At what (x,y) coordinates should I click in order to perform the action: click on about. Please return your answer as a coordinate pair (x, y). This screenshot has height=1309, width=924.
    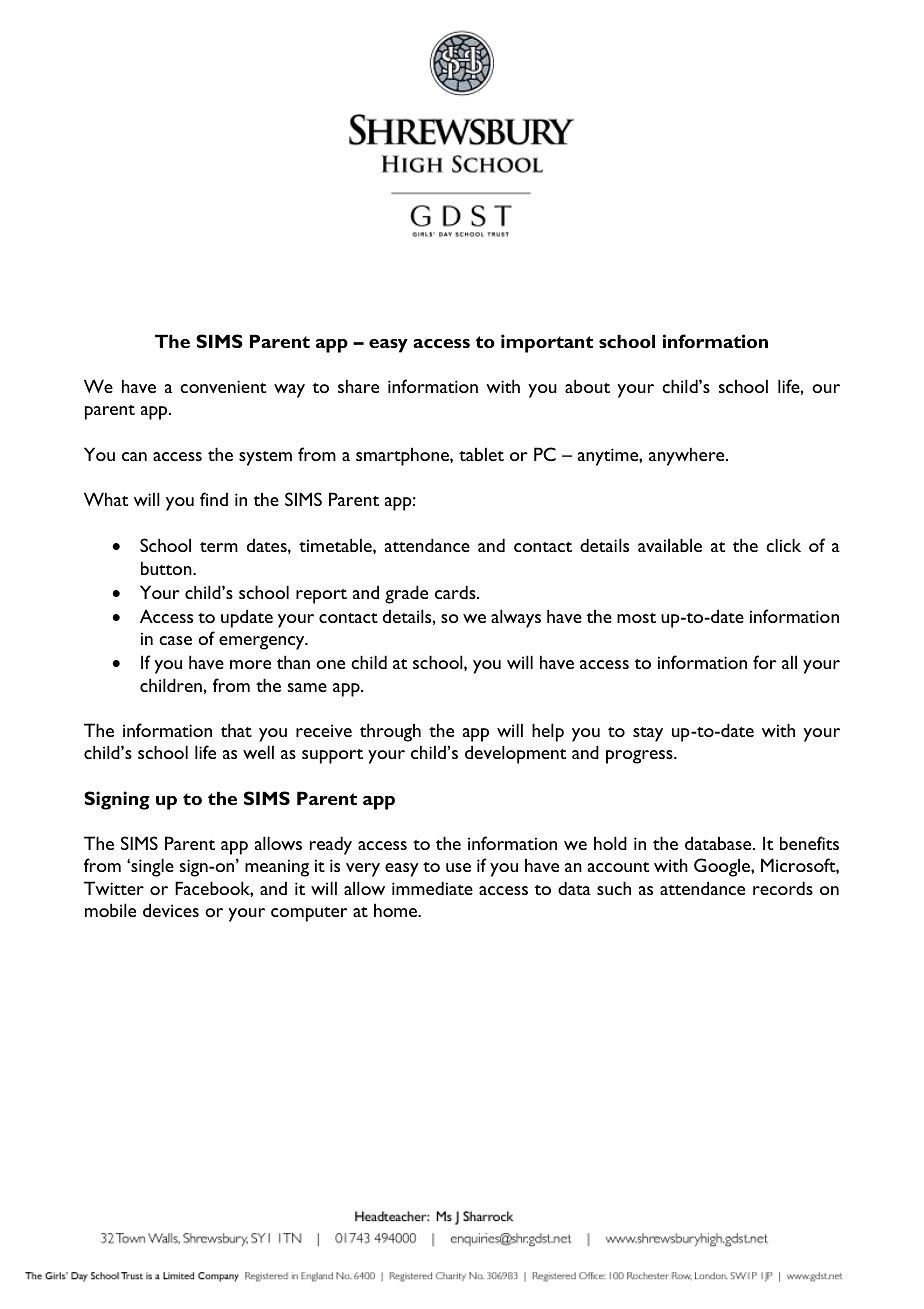
    Looking at the image, I should click on (587, 386).
